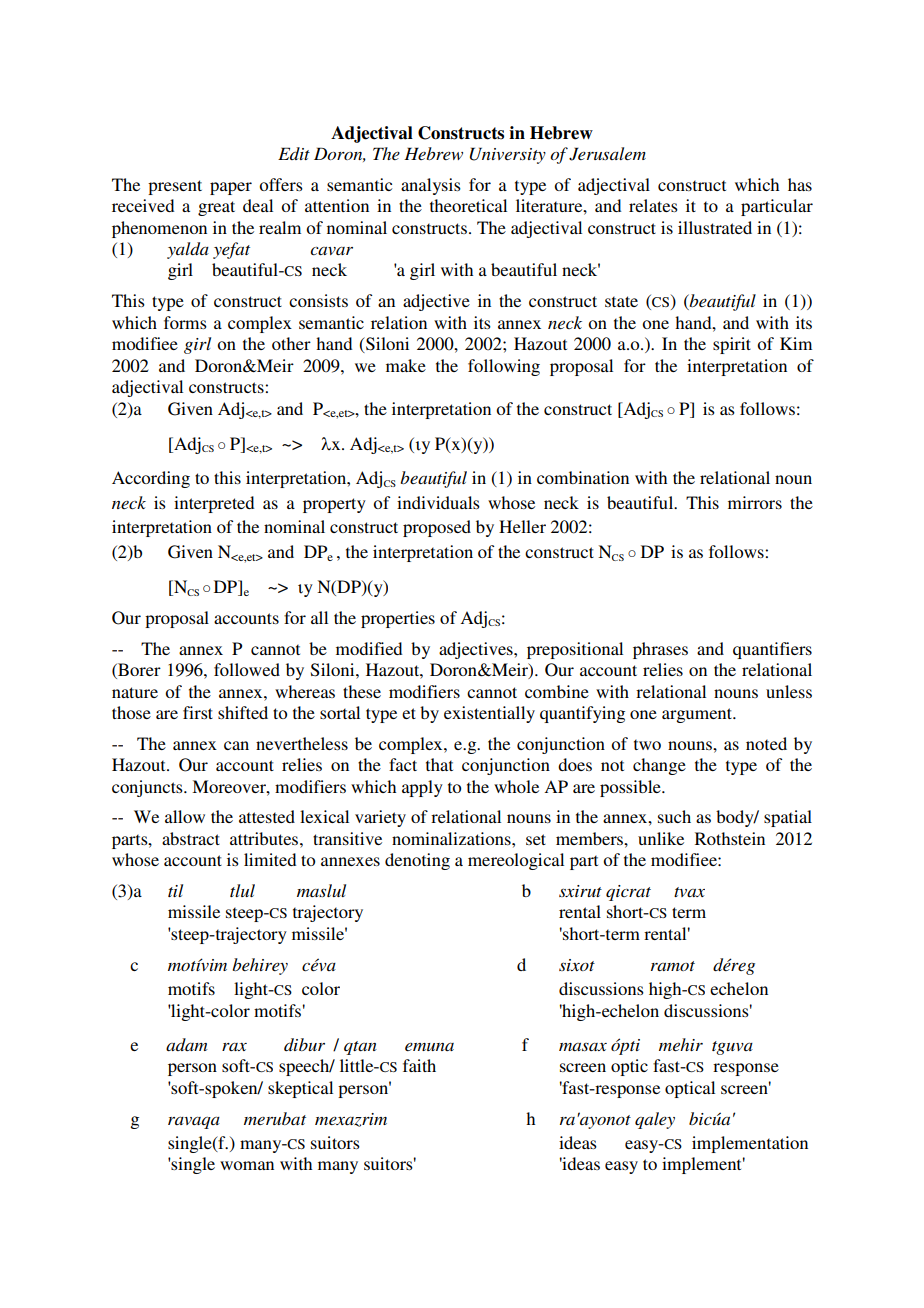 The height and width of the screenshot is (1308, 924). Describe the element at coordinates (583, 477) in the screenshot. I see `combination` at that location.
